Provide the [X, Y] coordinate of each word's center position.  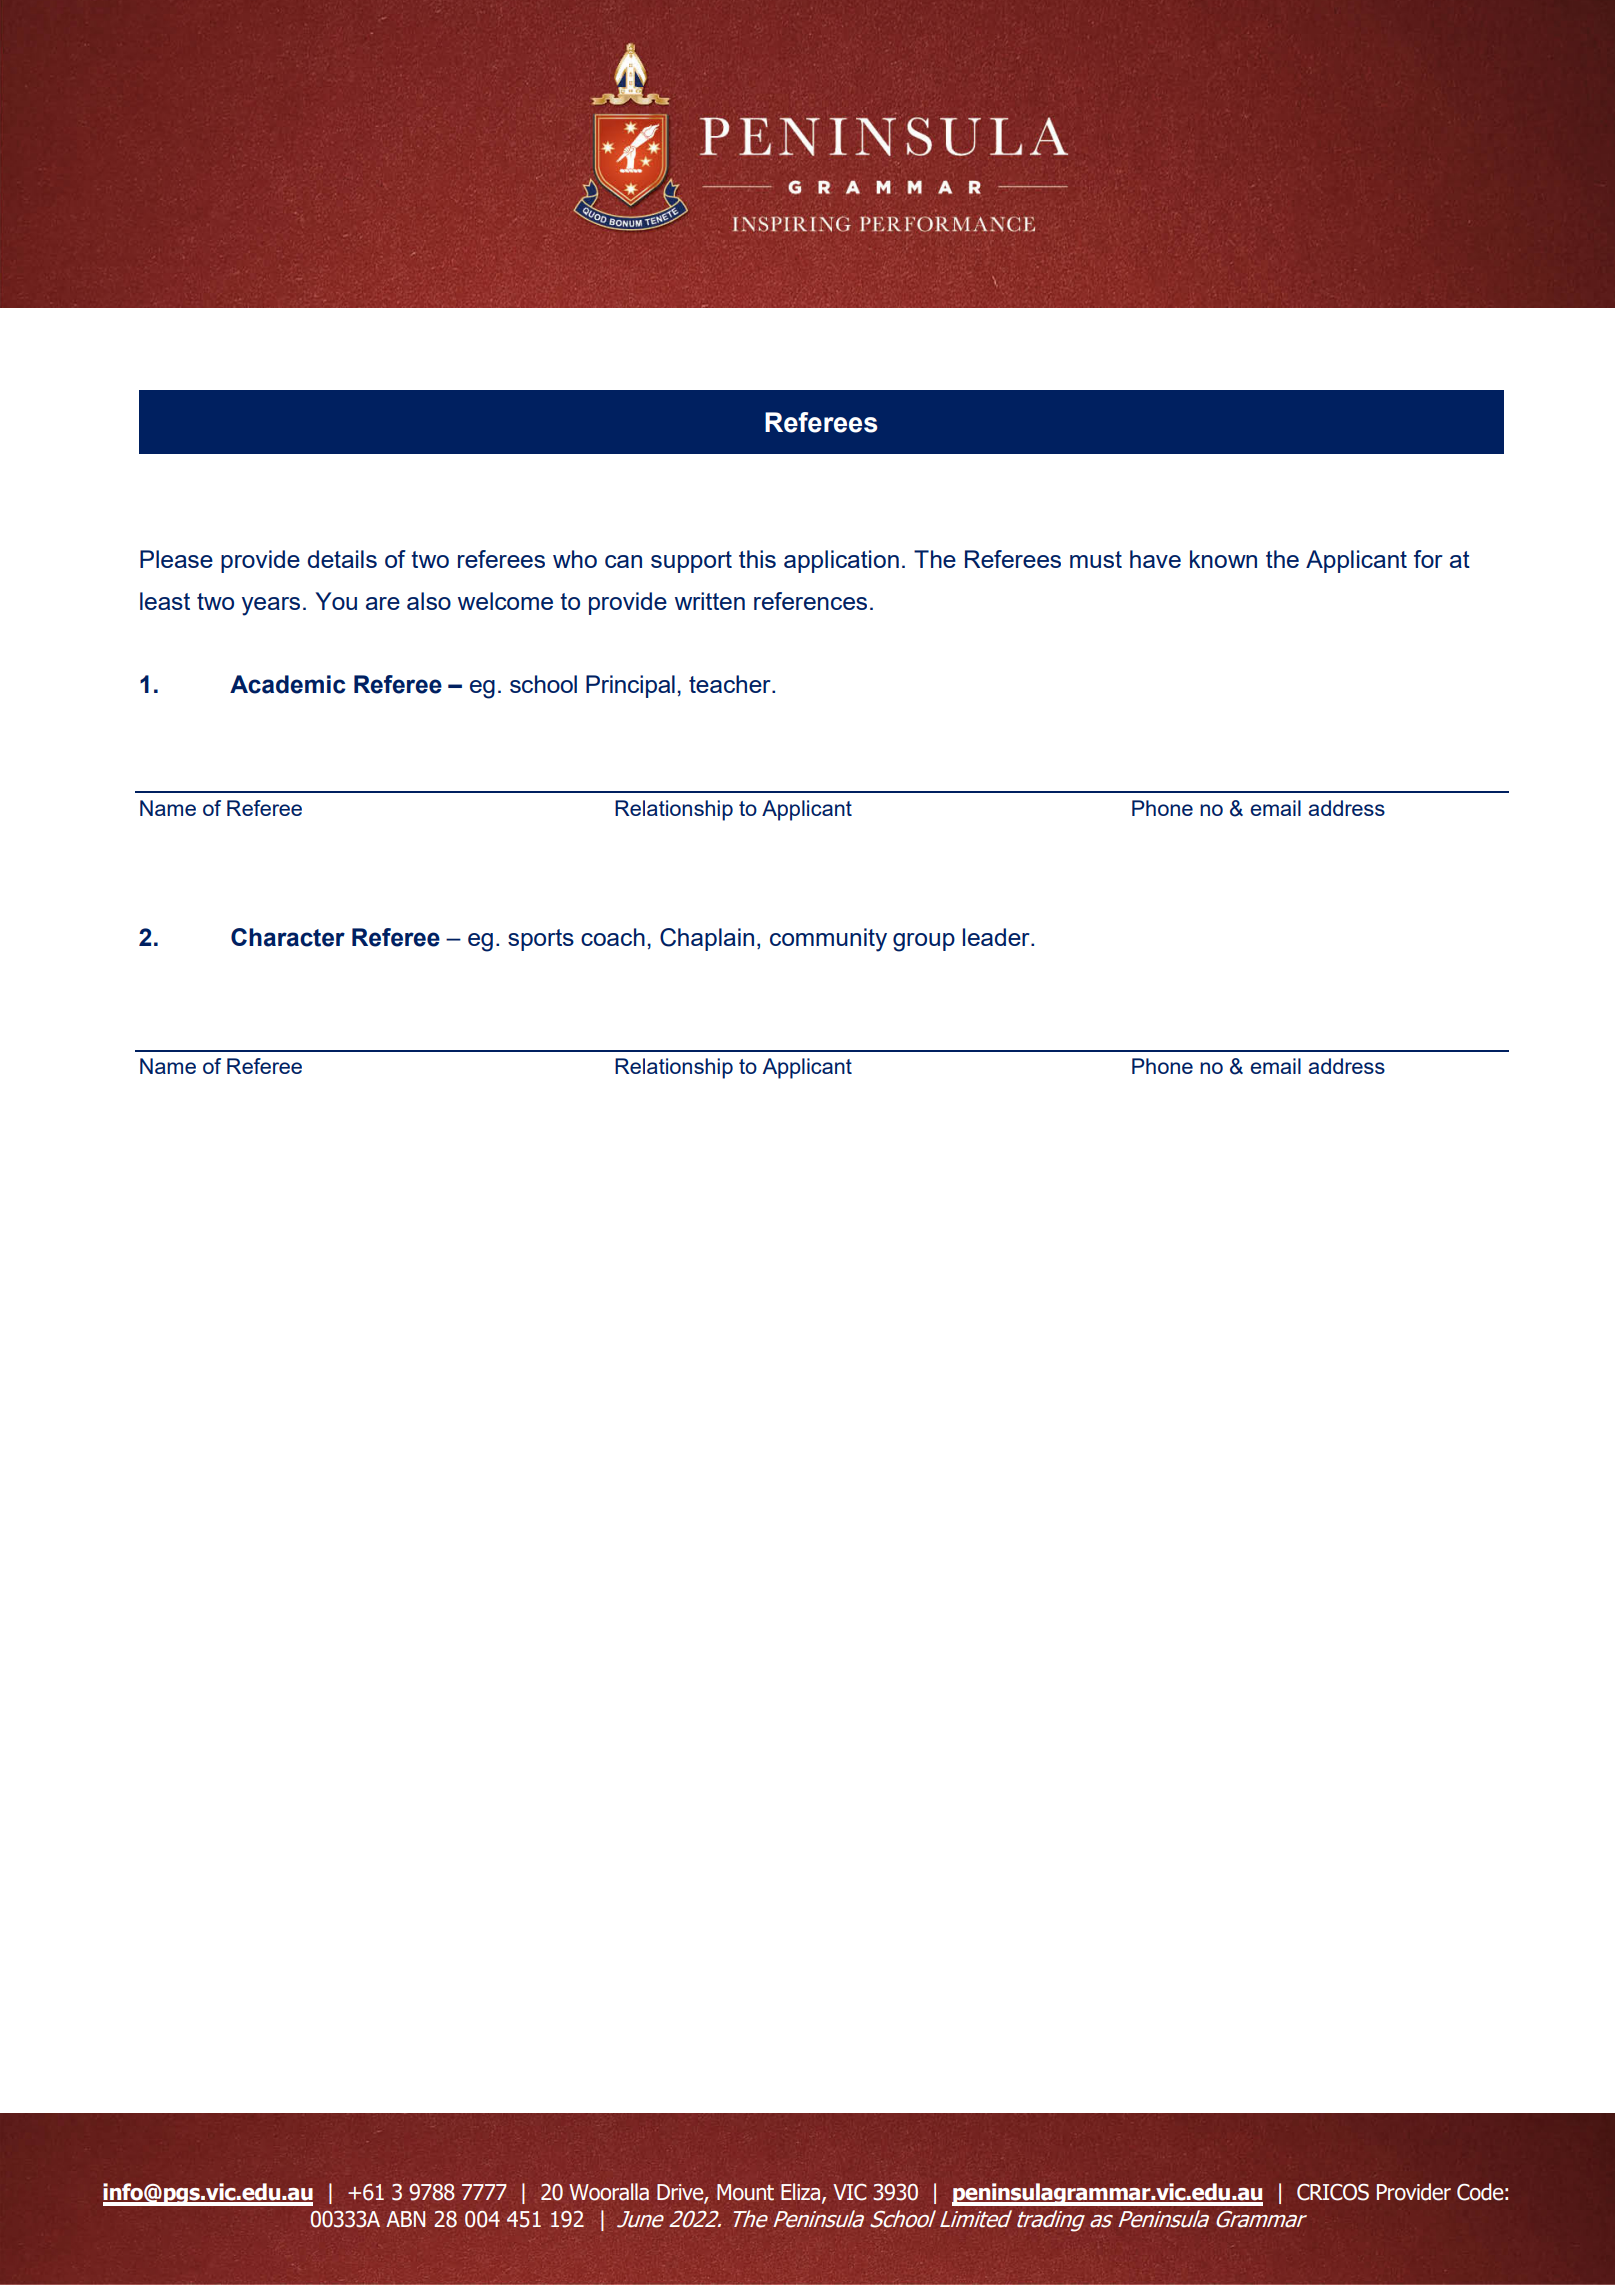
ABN [406, 2219]
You [336, 601]
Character [288, 937]
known [1223, 559]
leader [997, 937]
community [828, 940]
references [810, 601]
